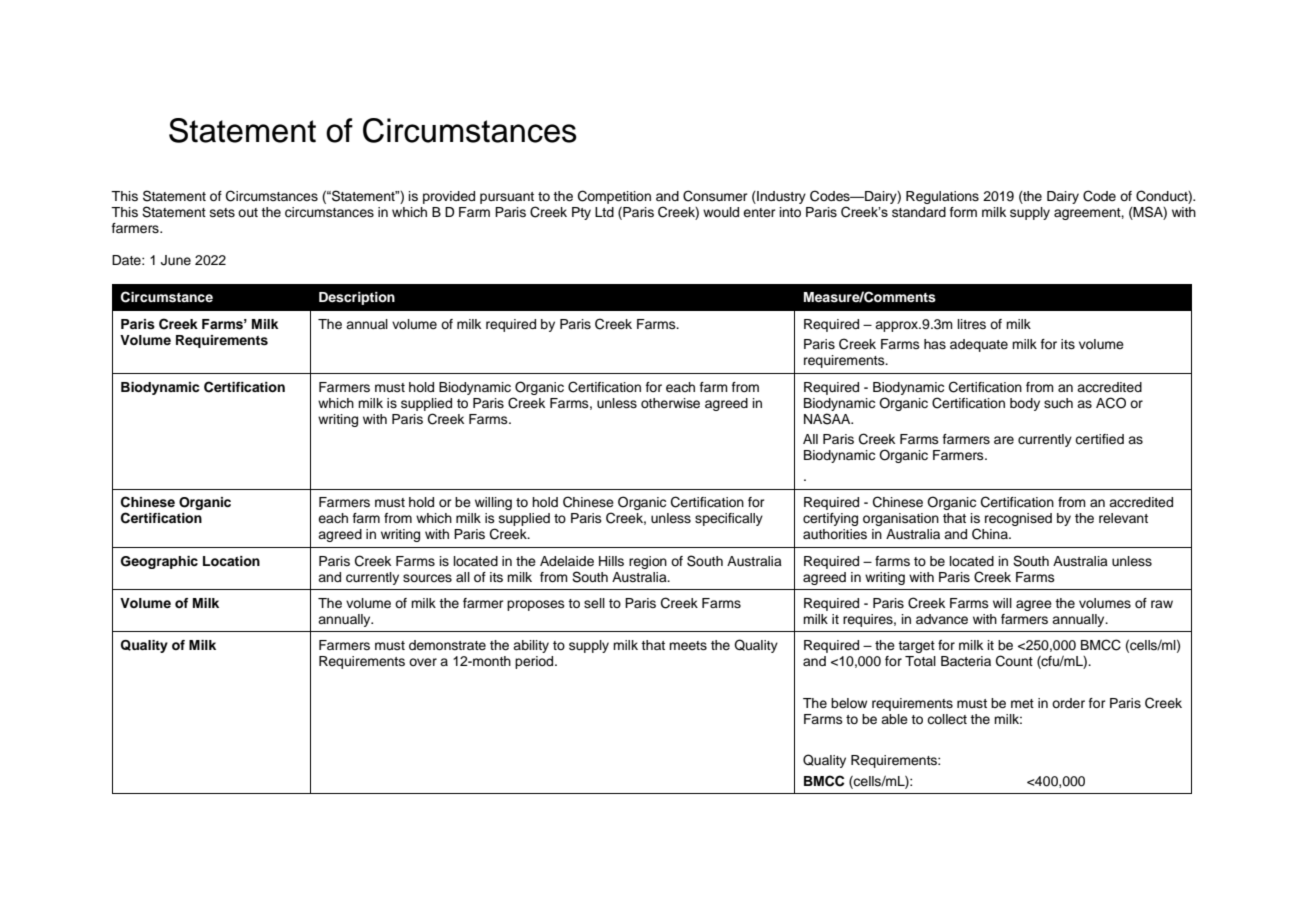  Describe the element at coordinates (604, 212) in the page. I see `Ltd` at that location.
